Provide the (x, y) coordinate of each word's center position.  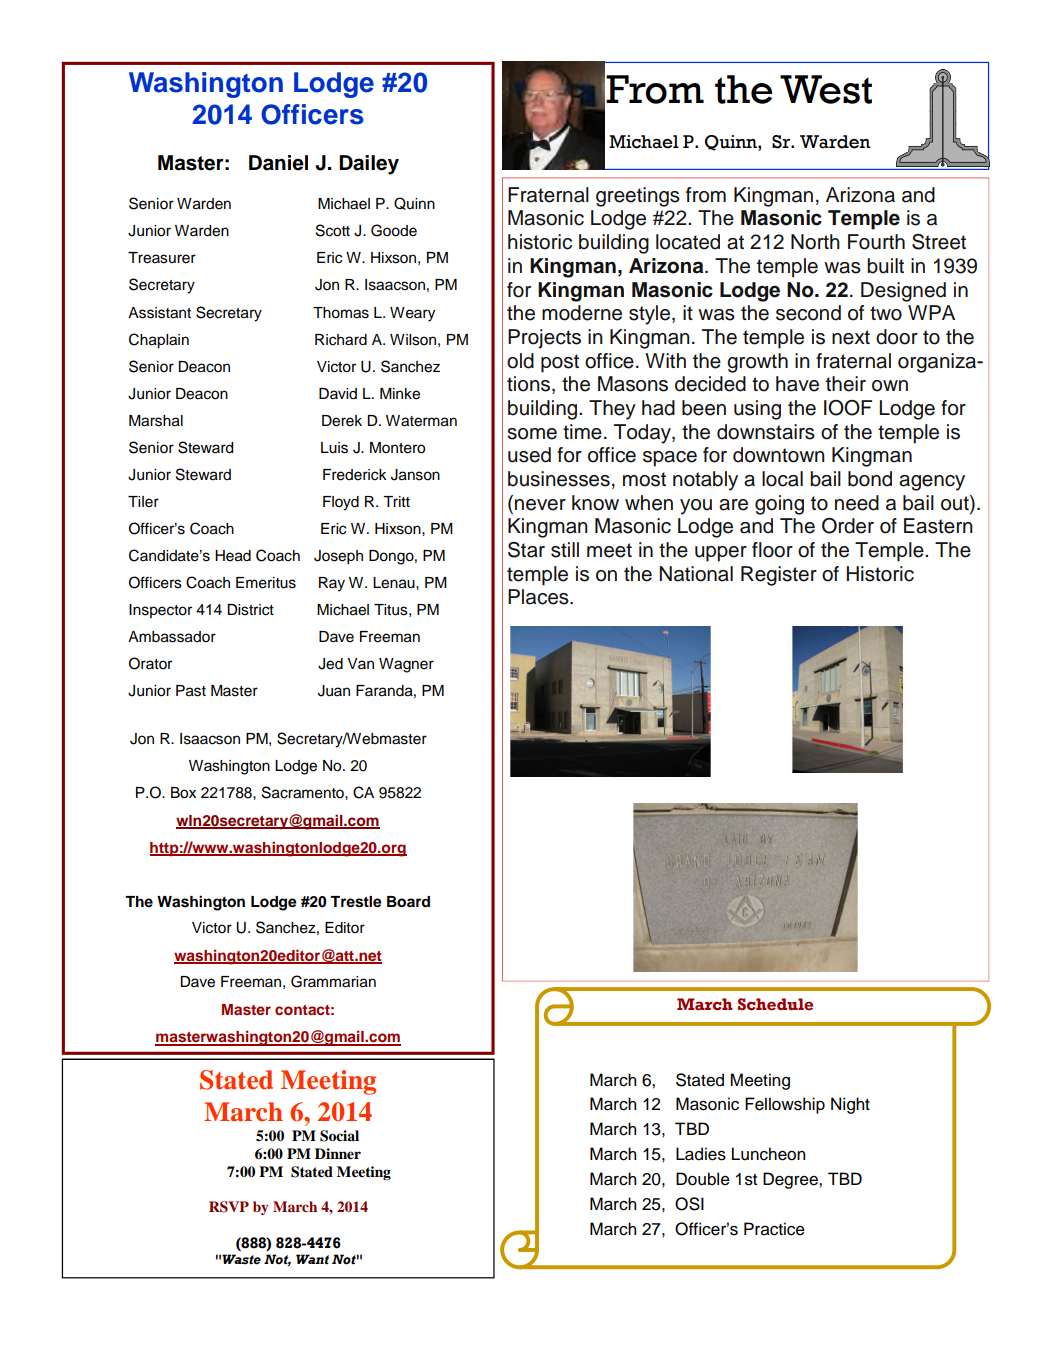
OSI (689, 1204)
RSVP (229, 1207)
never (540, 505)
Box (183, 793)
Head (233, 556)
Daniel (278, 163)
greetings (638, 197)
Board (408, 902)
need (857, 503)
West (826, 89)
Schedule (775, 1004)
